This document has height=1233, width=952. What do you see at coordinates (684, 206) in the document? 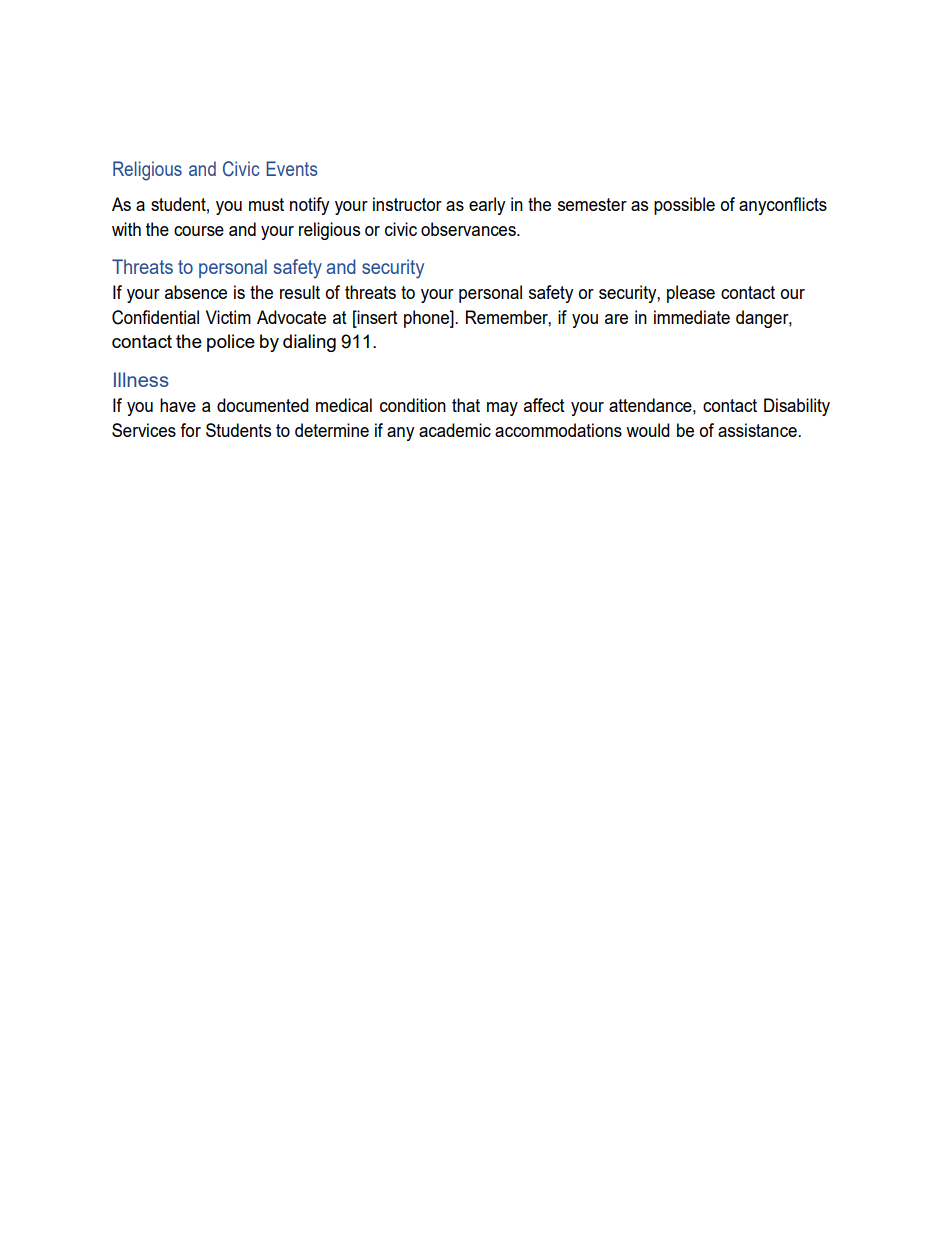
I see `possible` at bounding box center [684, 206].
